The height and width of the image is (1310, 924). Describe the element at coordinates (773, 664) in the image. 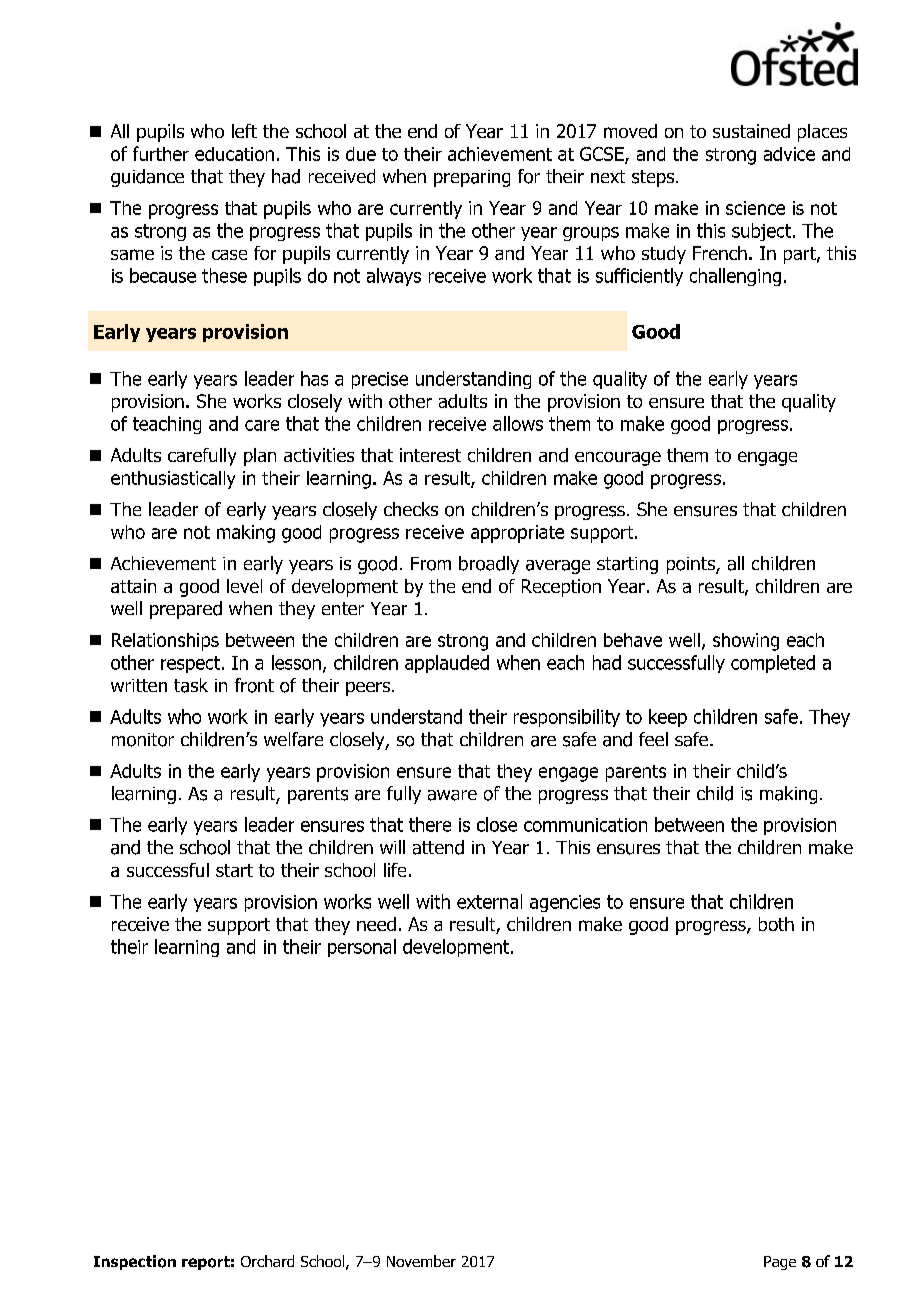

I see `completed` at that location.
